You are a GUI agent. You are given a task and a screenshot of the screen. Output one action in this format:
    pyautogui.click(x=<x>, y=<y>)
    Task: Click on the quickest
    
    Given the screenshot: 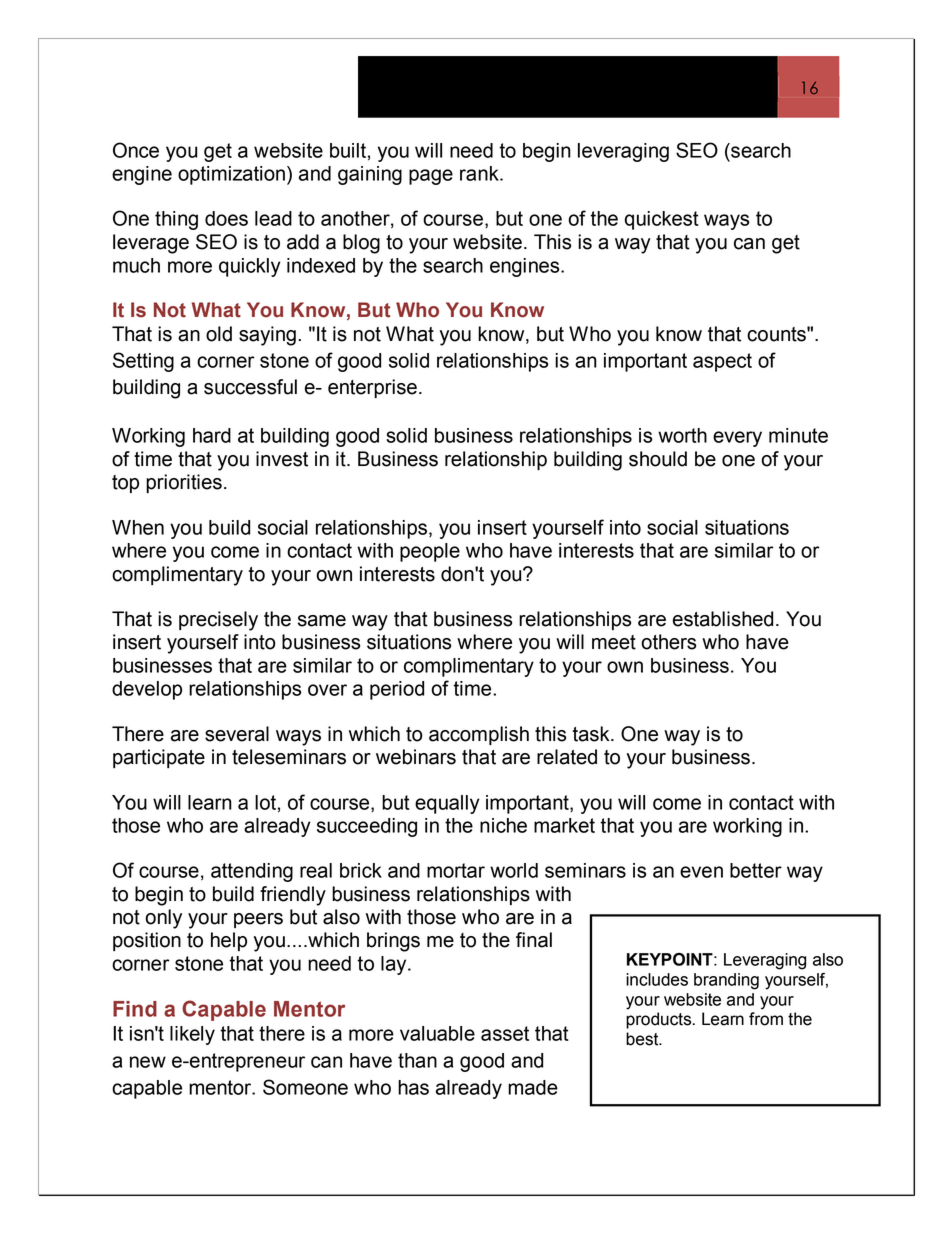 What is the action you would take?
    pyautogui.click(x=662, y=220)
